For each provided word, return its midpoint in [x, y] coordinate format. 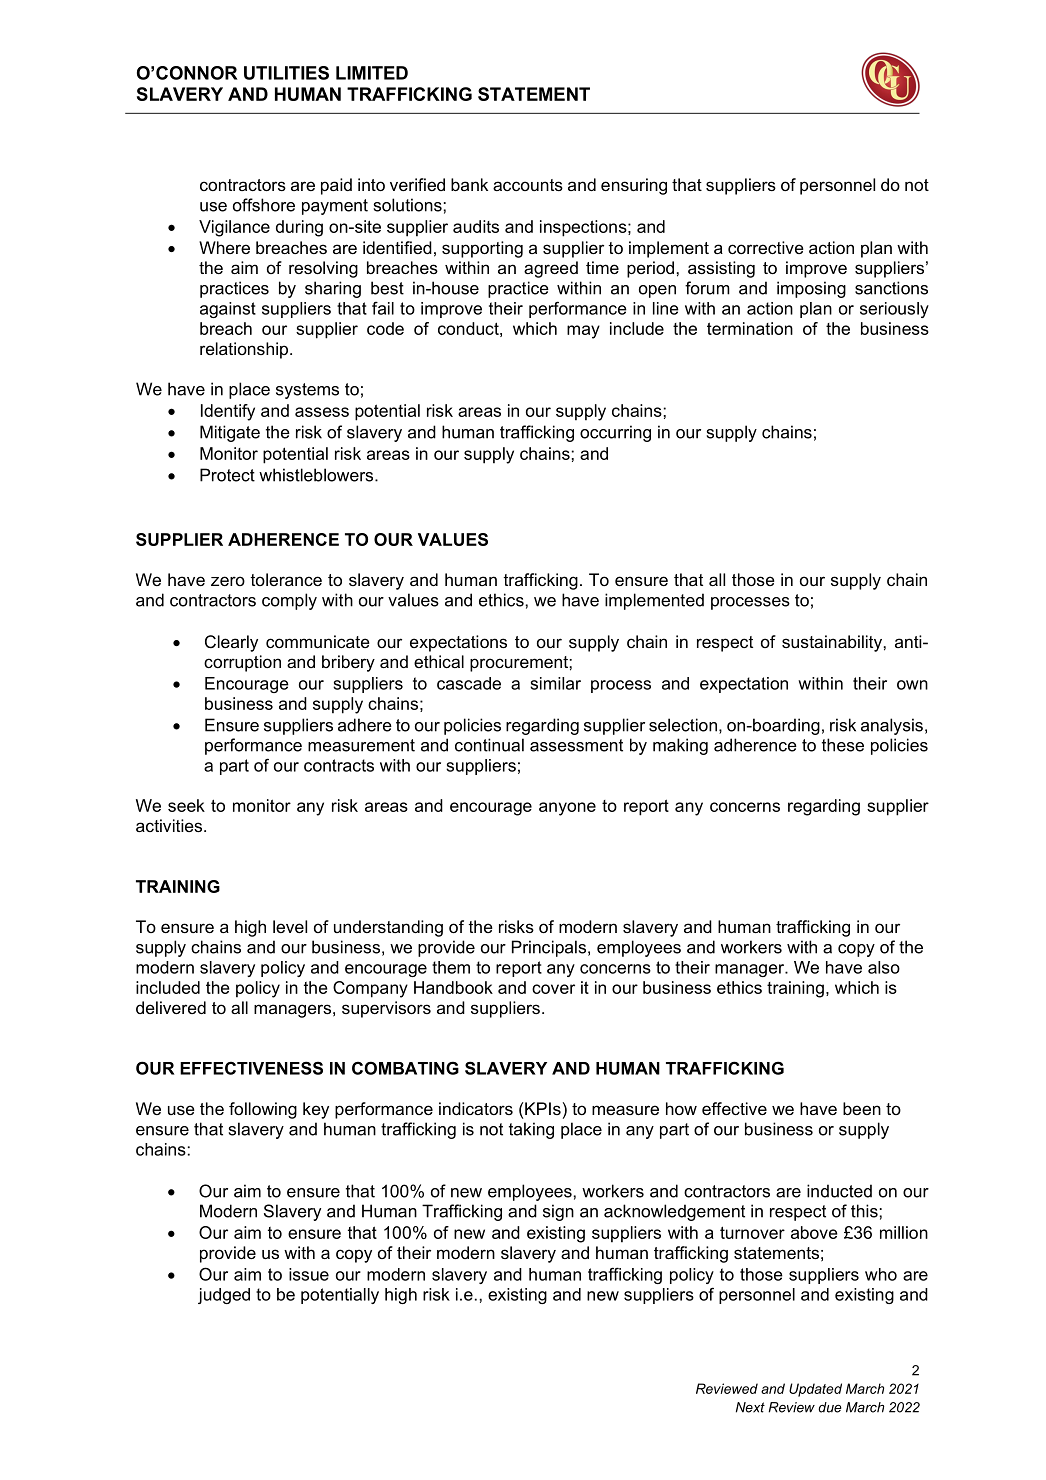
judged [224, 1296]
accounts [528, 185]
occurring [615, 433]
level [290, 926]
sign [558, 1212]
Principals [549, 948]
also [884, 967]
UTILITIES [286, 73]
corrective [766, 247]
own [912, 685]
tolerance [286, 579]
